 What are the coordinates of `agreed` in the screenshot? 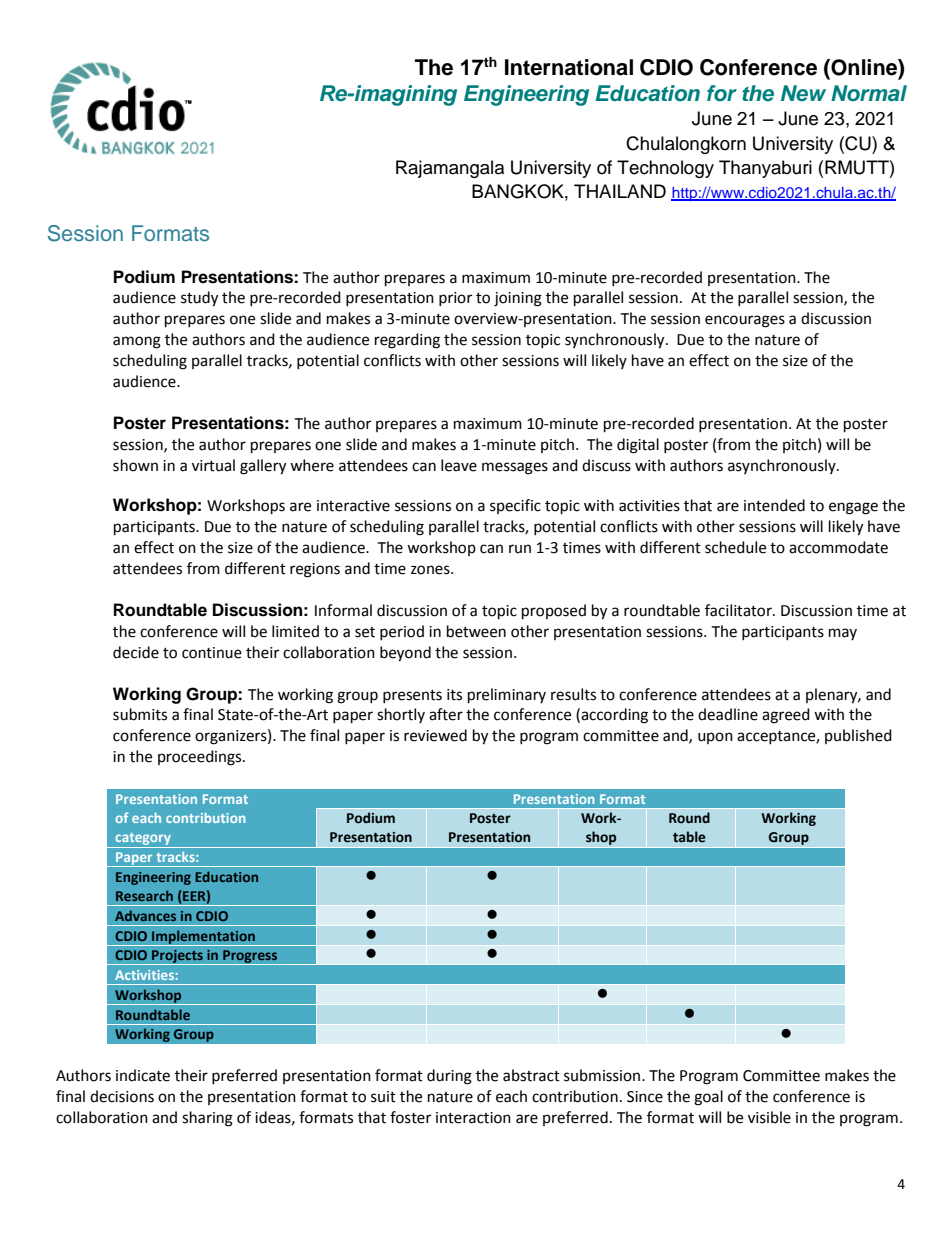 It's located at (786, 716).
